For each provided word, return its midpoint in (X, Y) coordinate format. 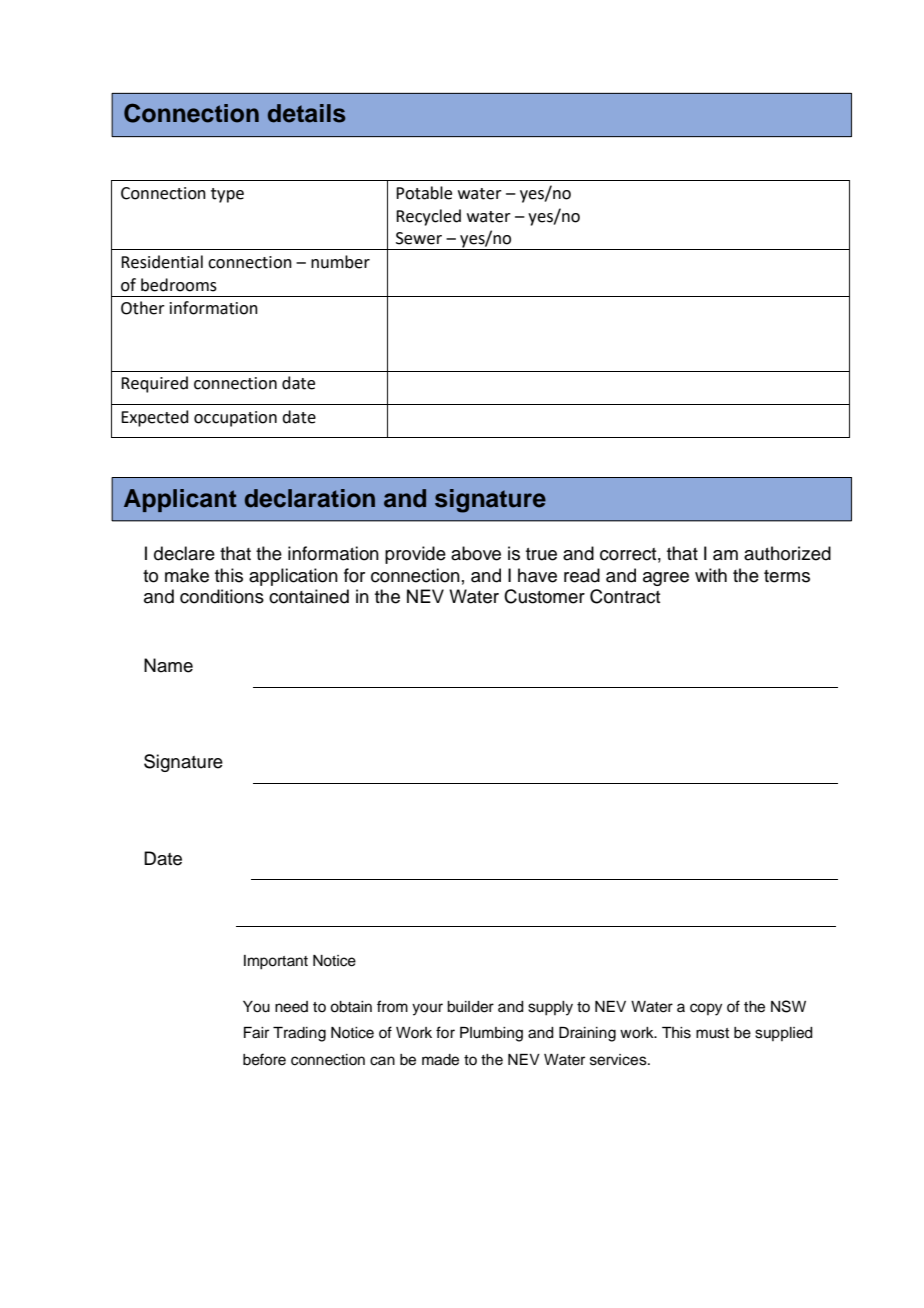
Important (276, 962)
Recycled (428, 217)
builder (470, 1007)
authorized (787, 553)
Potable (424, 193)
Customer (544, 596)
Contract (625, 596)
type (227, 195)
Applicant (180, 500)
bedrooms (179, 285)
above (476, 553)
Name (168, 665)
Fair (256, 1033)
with (711, 575)
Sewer (419, 238)
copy (706, 1009)
